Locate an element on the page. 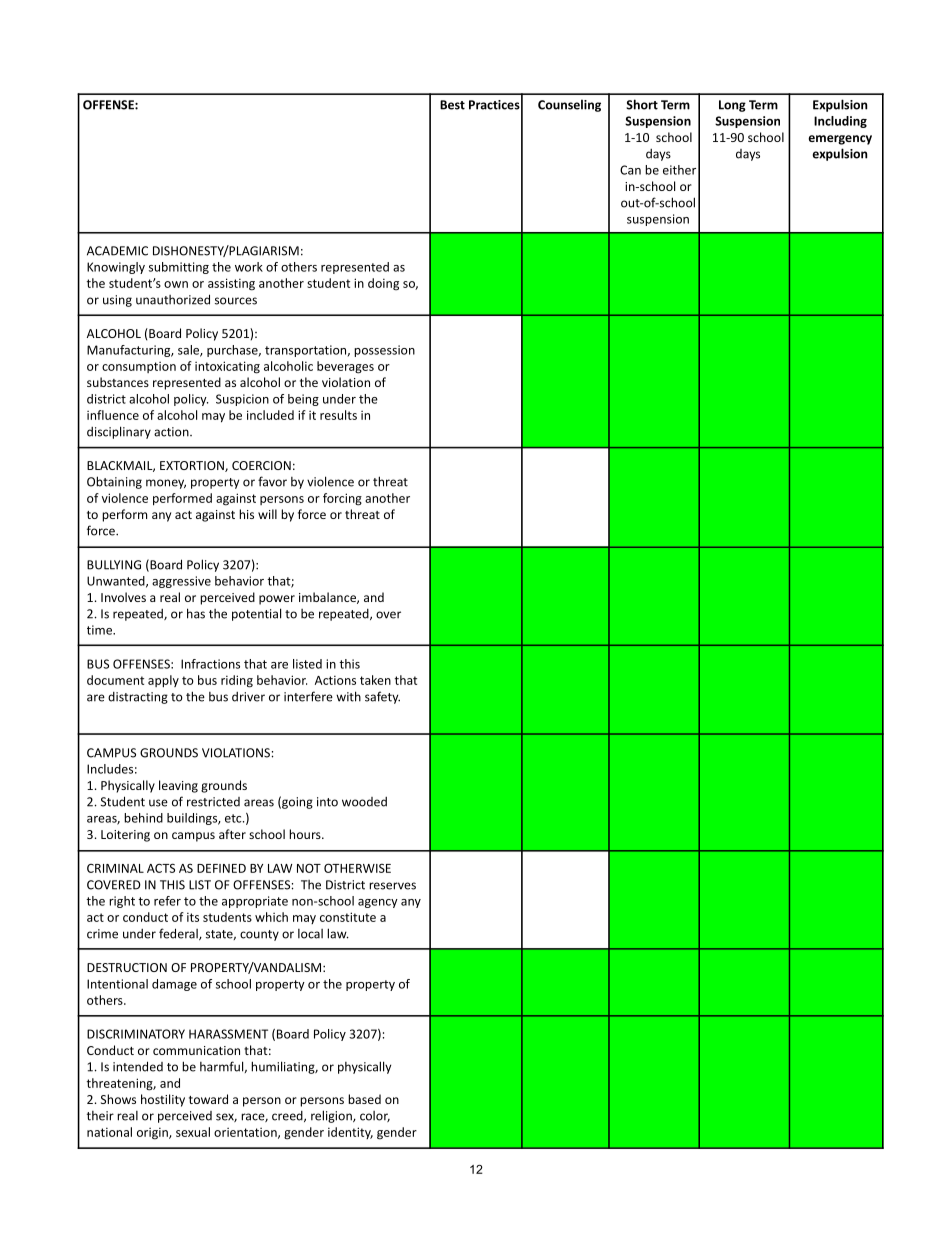 Image resolution: width=952 pixels, height=1233 pixels. toward is located at coordinates (208, 1099).
